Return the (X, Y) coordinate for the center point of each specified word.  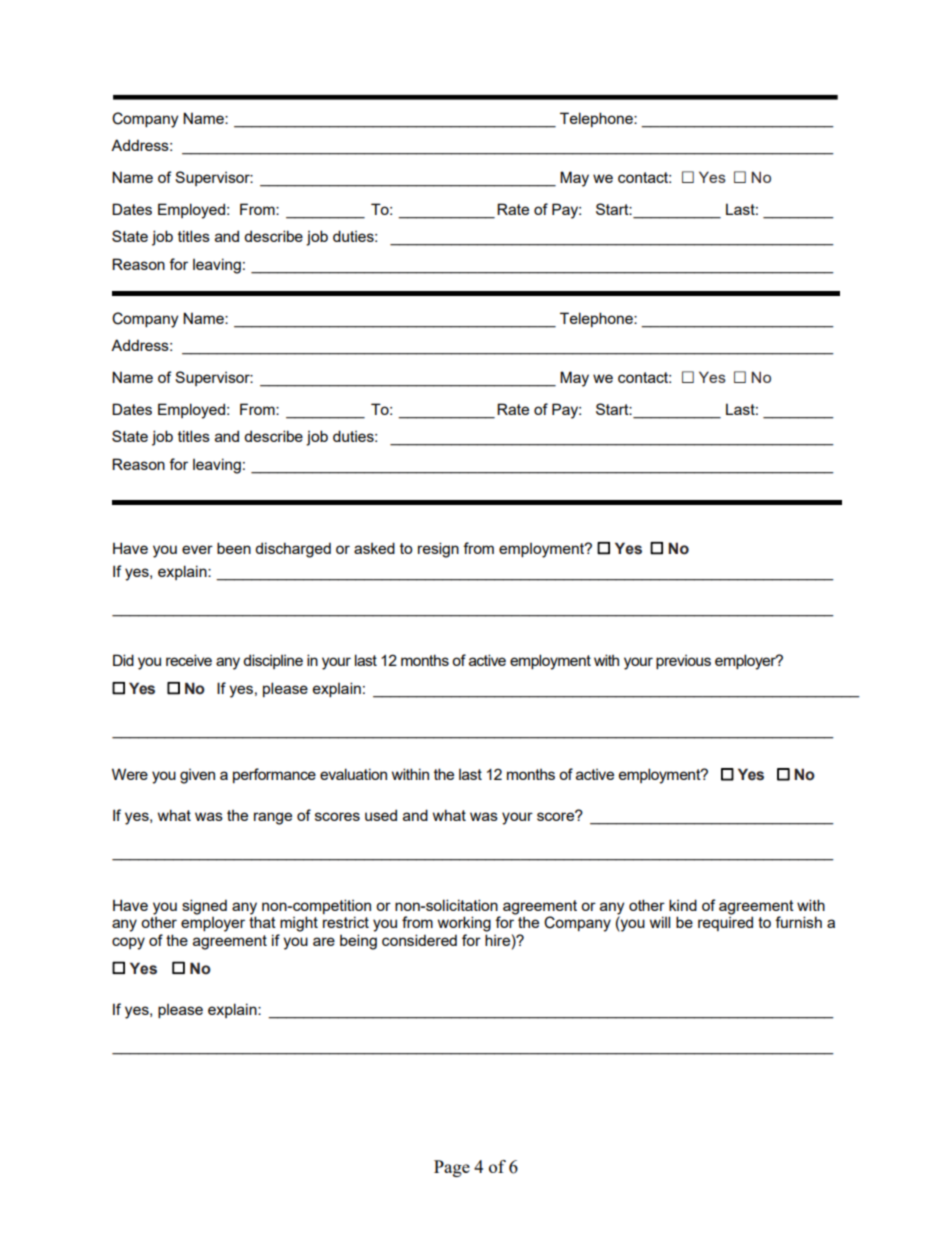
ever (197, 549)
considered (419, 940)
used (381, 815)
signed (204, 907)
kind (683, 905)
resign (438, 550)
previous (683, 662)
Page (452, 1168)
